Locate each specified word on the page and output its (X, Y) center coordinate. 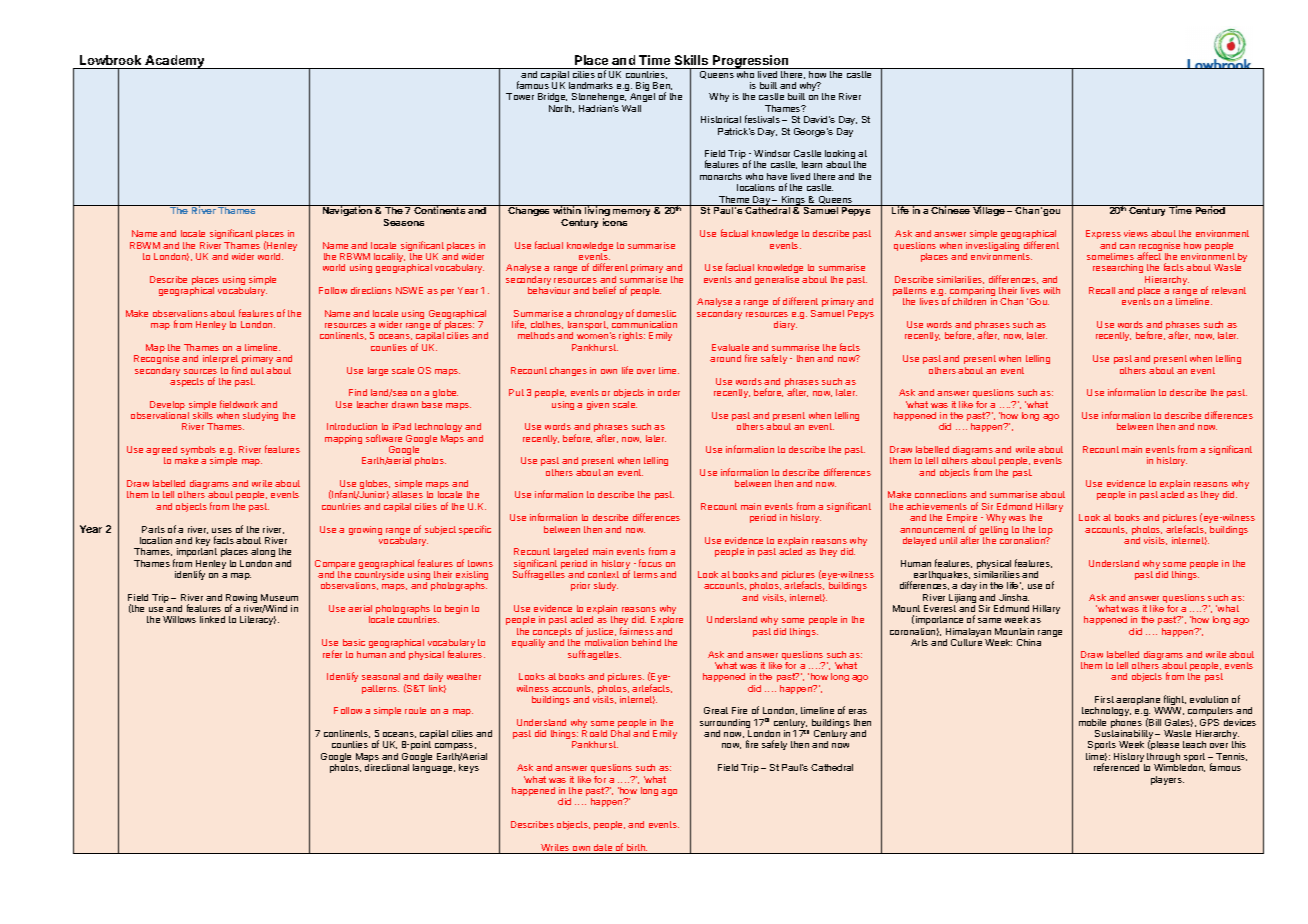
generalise (777, 280)
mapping (343, 439)
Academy (175, 62)
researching (1118, 268)
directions (371, 290)
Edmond (1014, 506)
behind (646, 642)
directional (387, 767)
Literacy (258, 620)
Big (642, 86)
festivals (762, 119)
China (1029, 642)
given (598, 405)
